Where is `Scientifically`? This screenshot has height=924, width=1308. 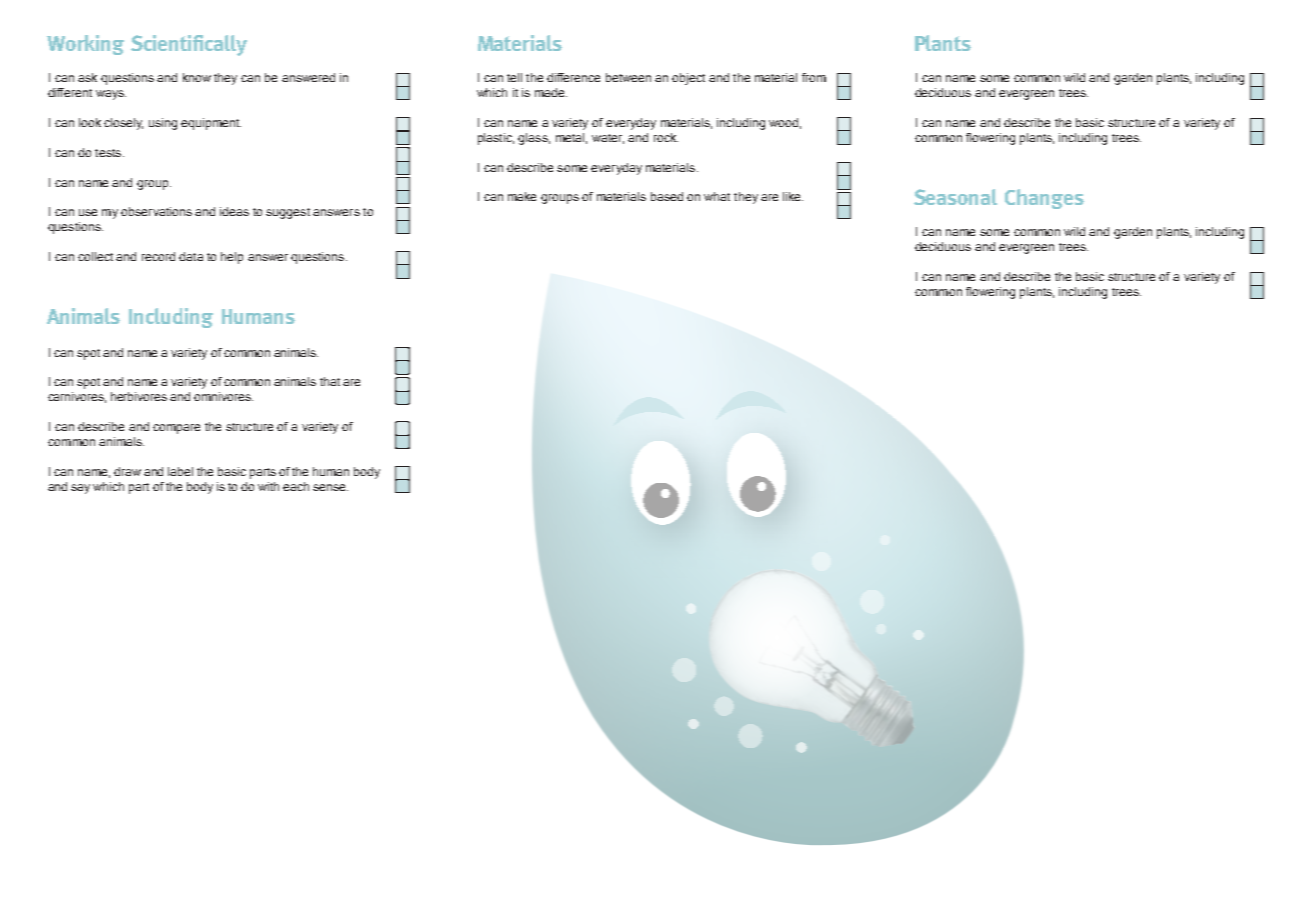 Scientifically is located at coordinates (189, 45).
